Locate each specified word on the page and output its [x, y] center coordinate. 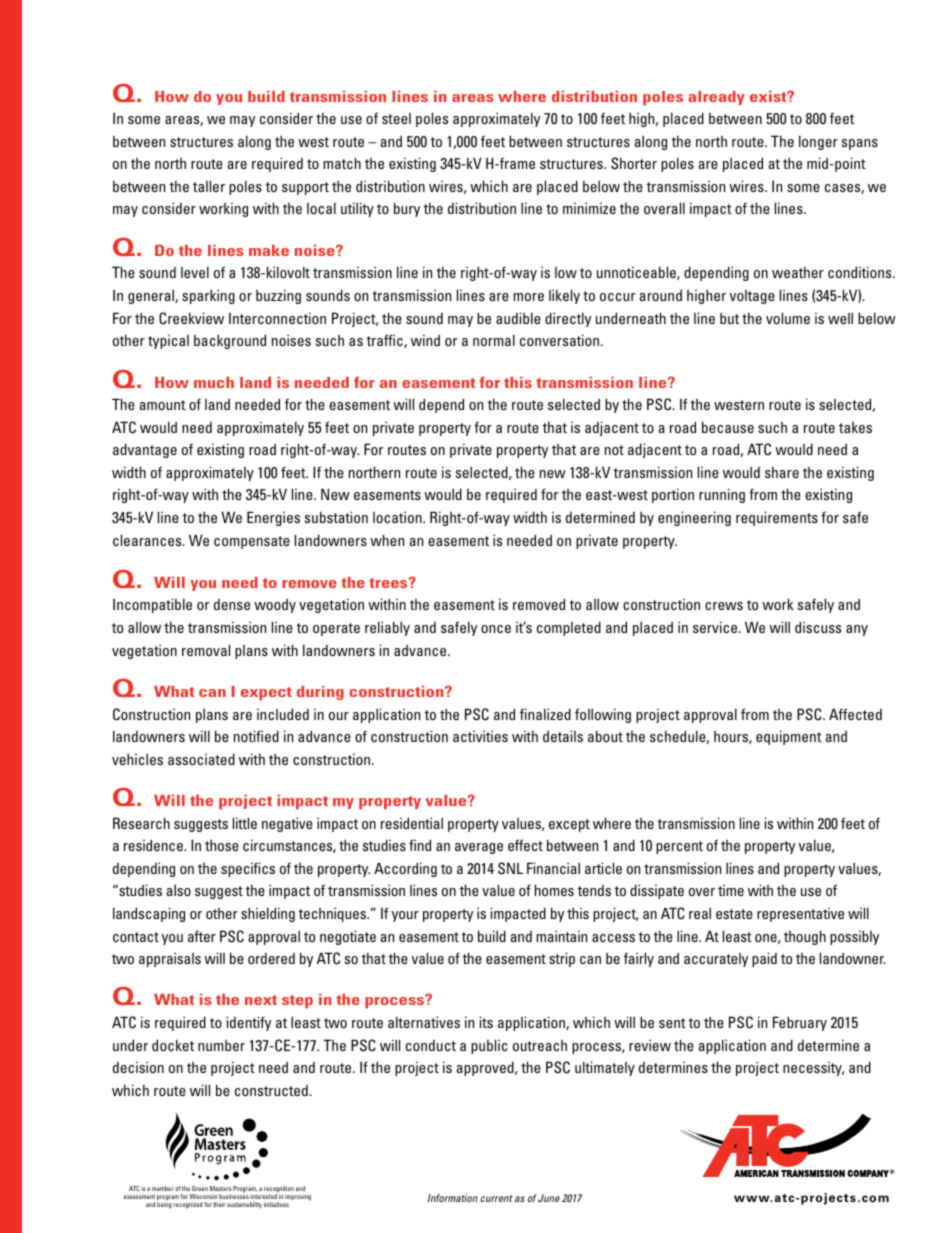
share [782, 472]
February [800, 1023]
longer [818, 142]
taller [209, 186]
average [479, 848]
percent [679, 847]
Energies [273, 518]
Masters [220, 1188]
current [496, 1198]
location [398, 517]
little [245, 823]
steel [396, 118]
